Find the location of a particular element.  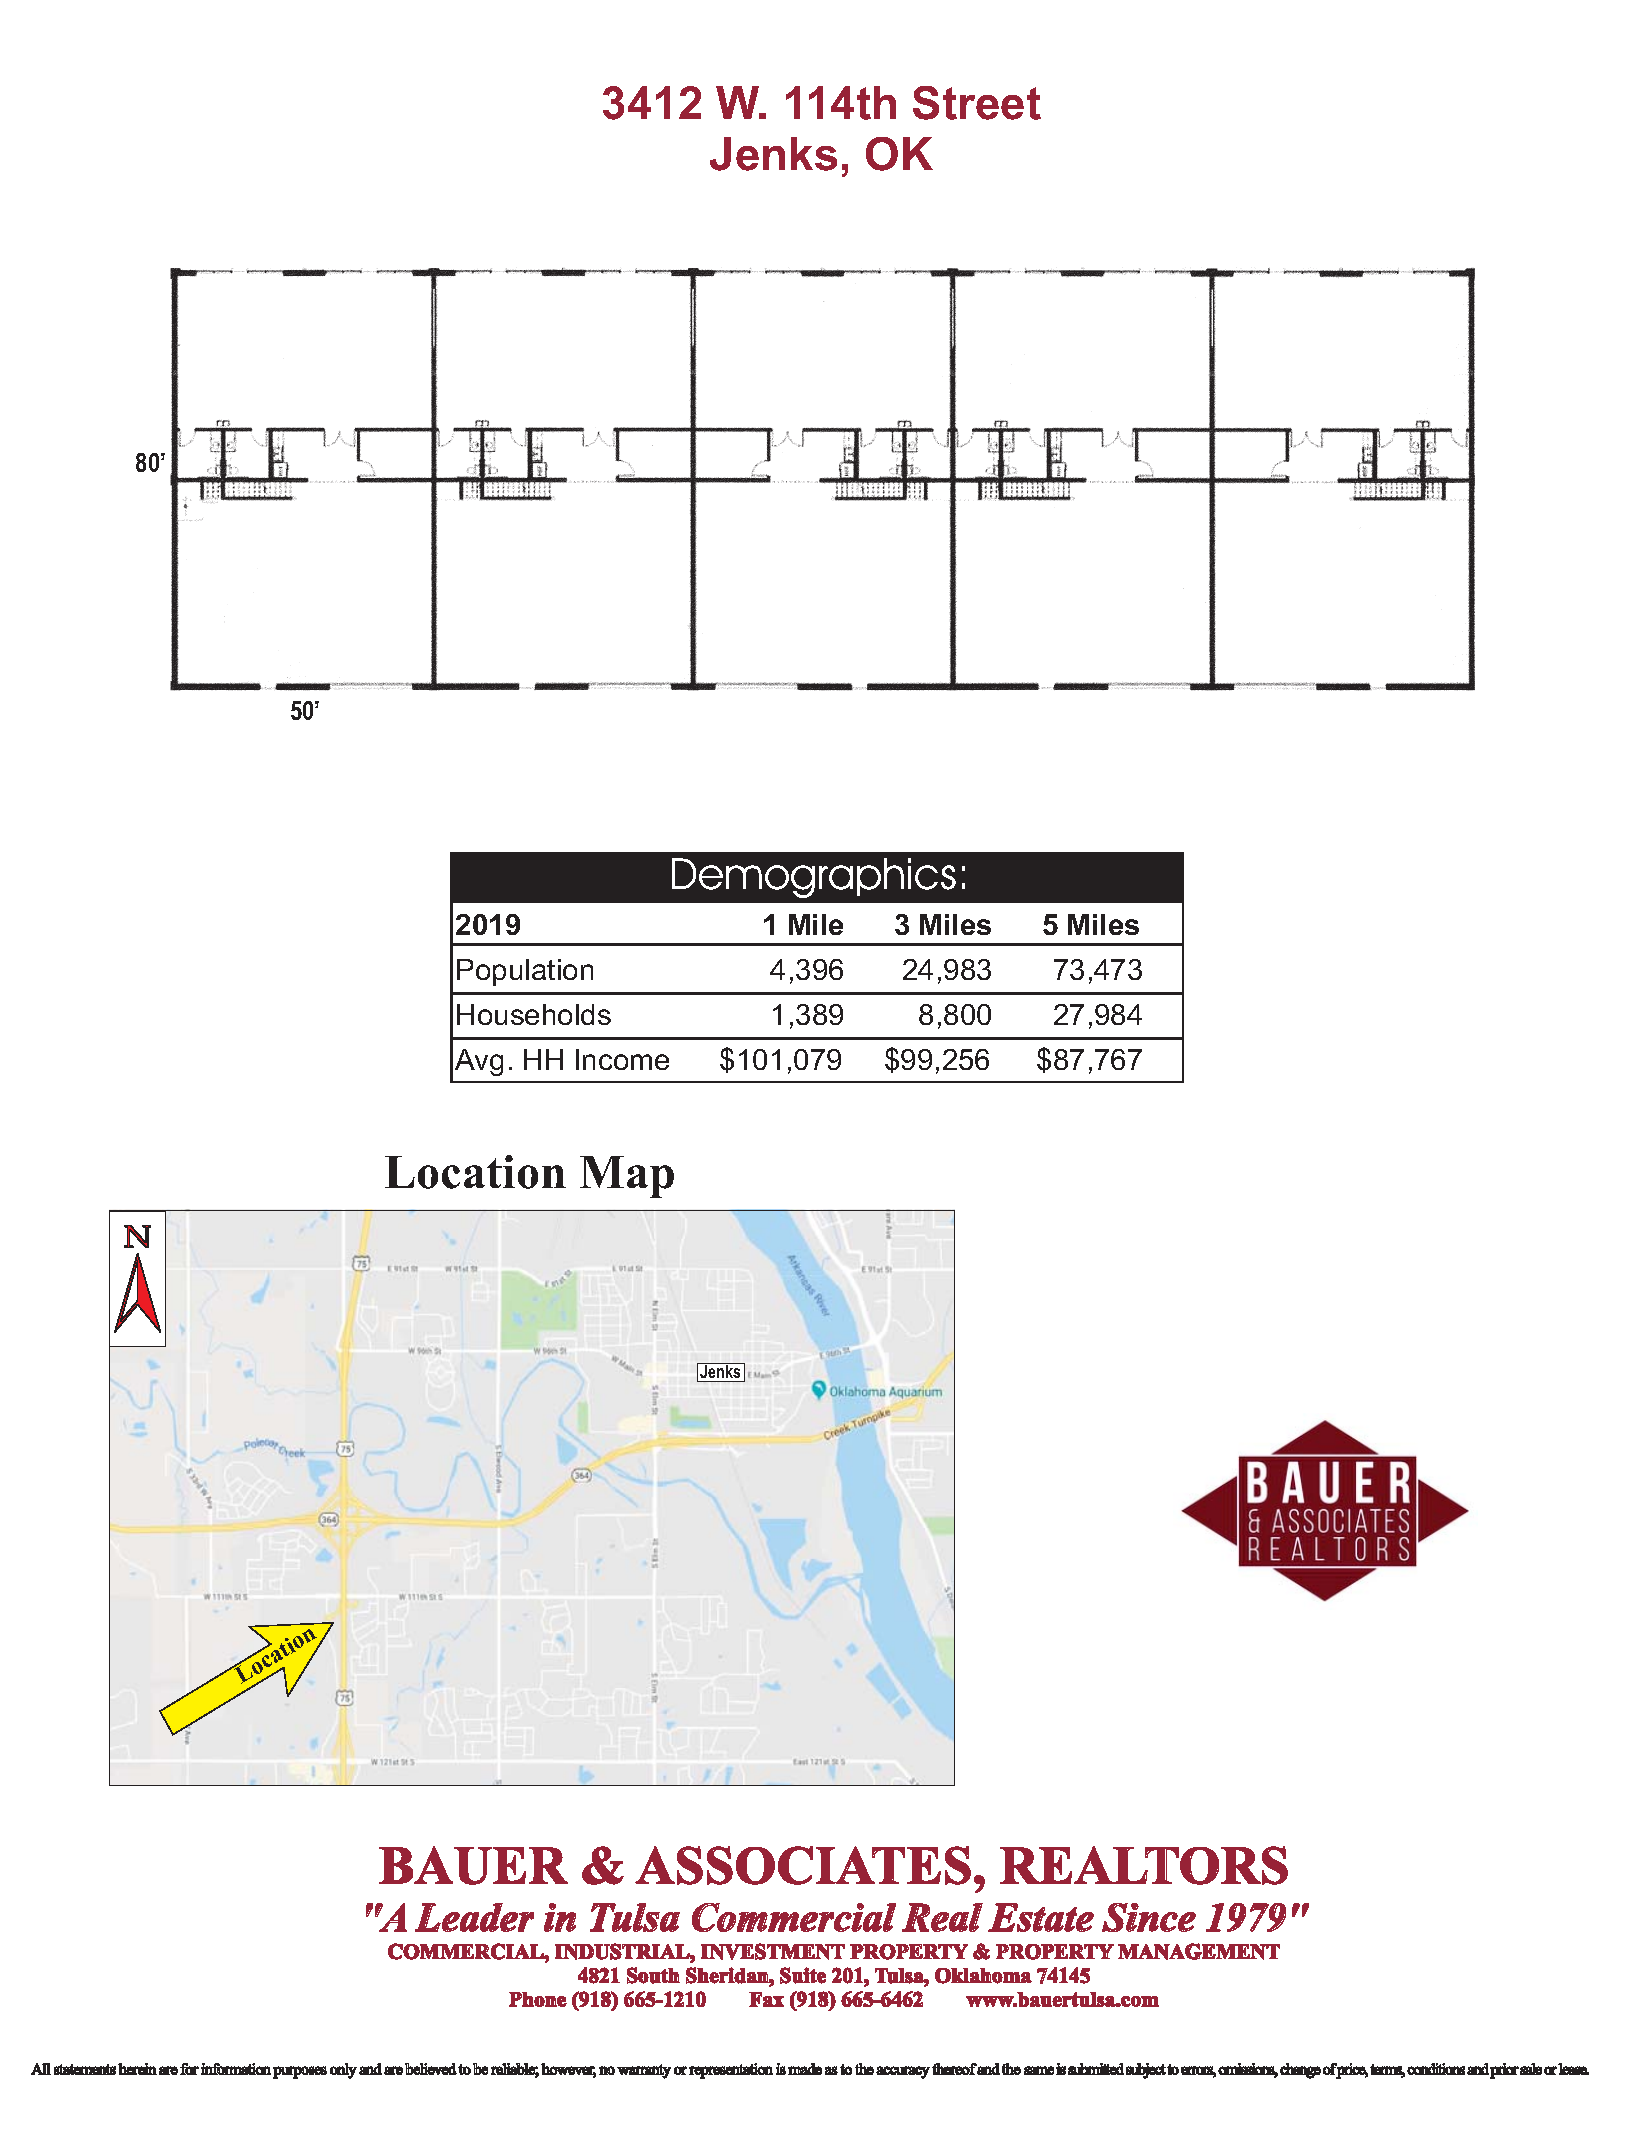

ASSOCIATES is located at coordinates (803, 1865).
